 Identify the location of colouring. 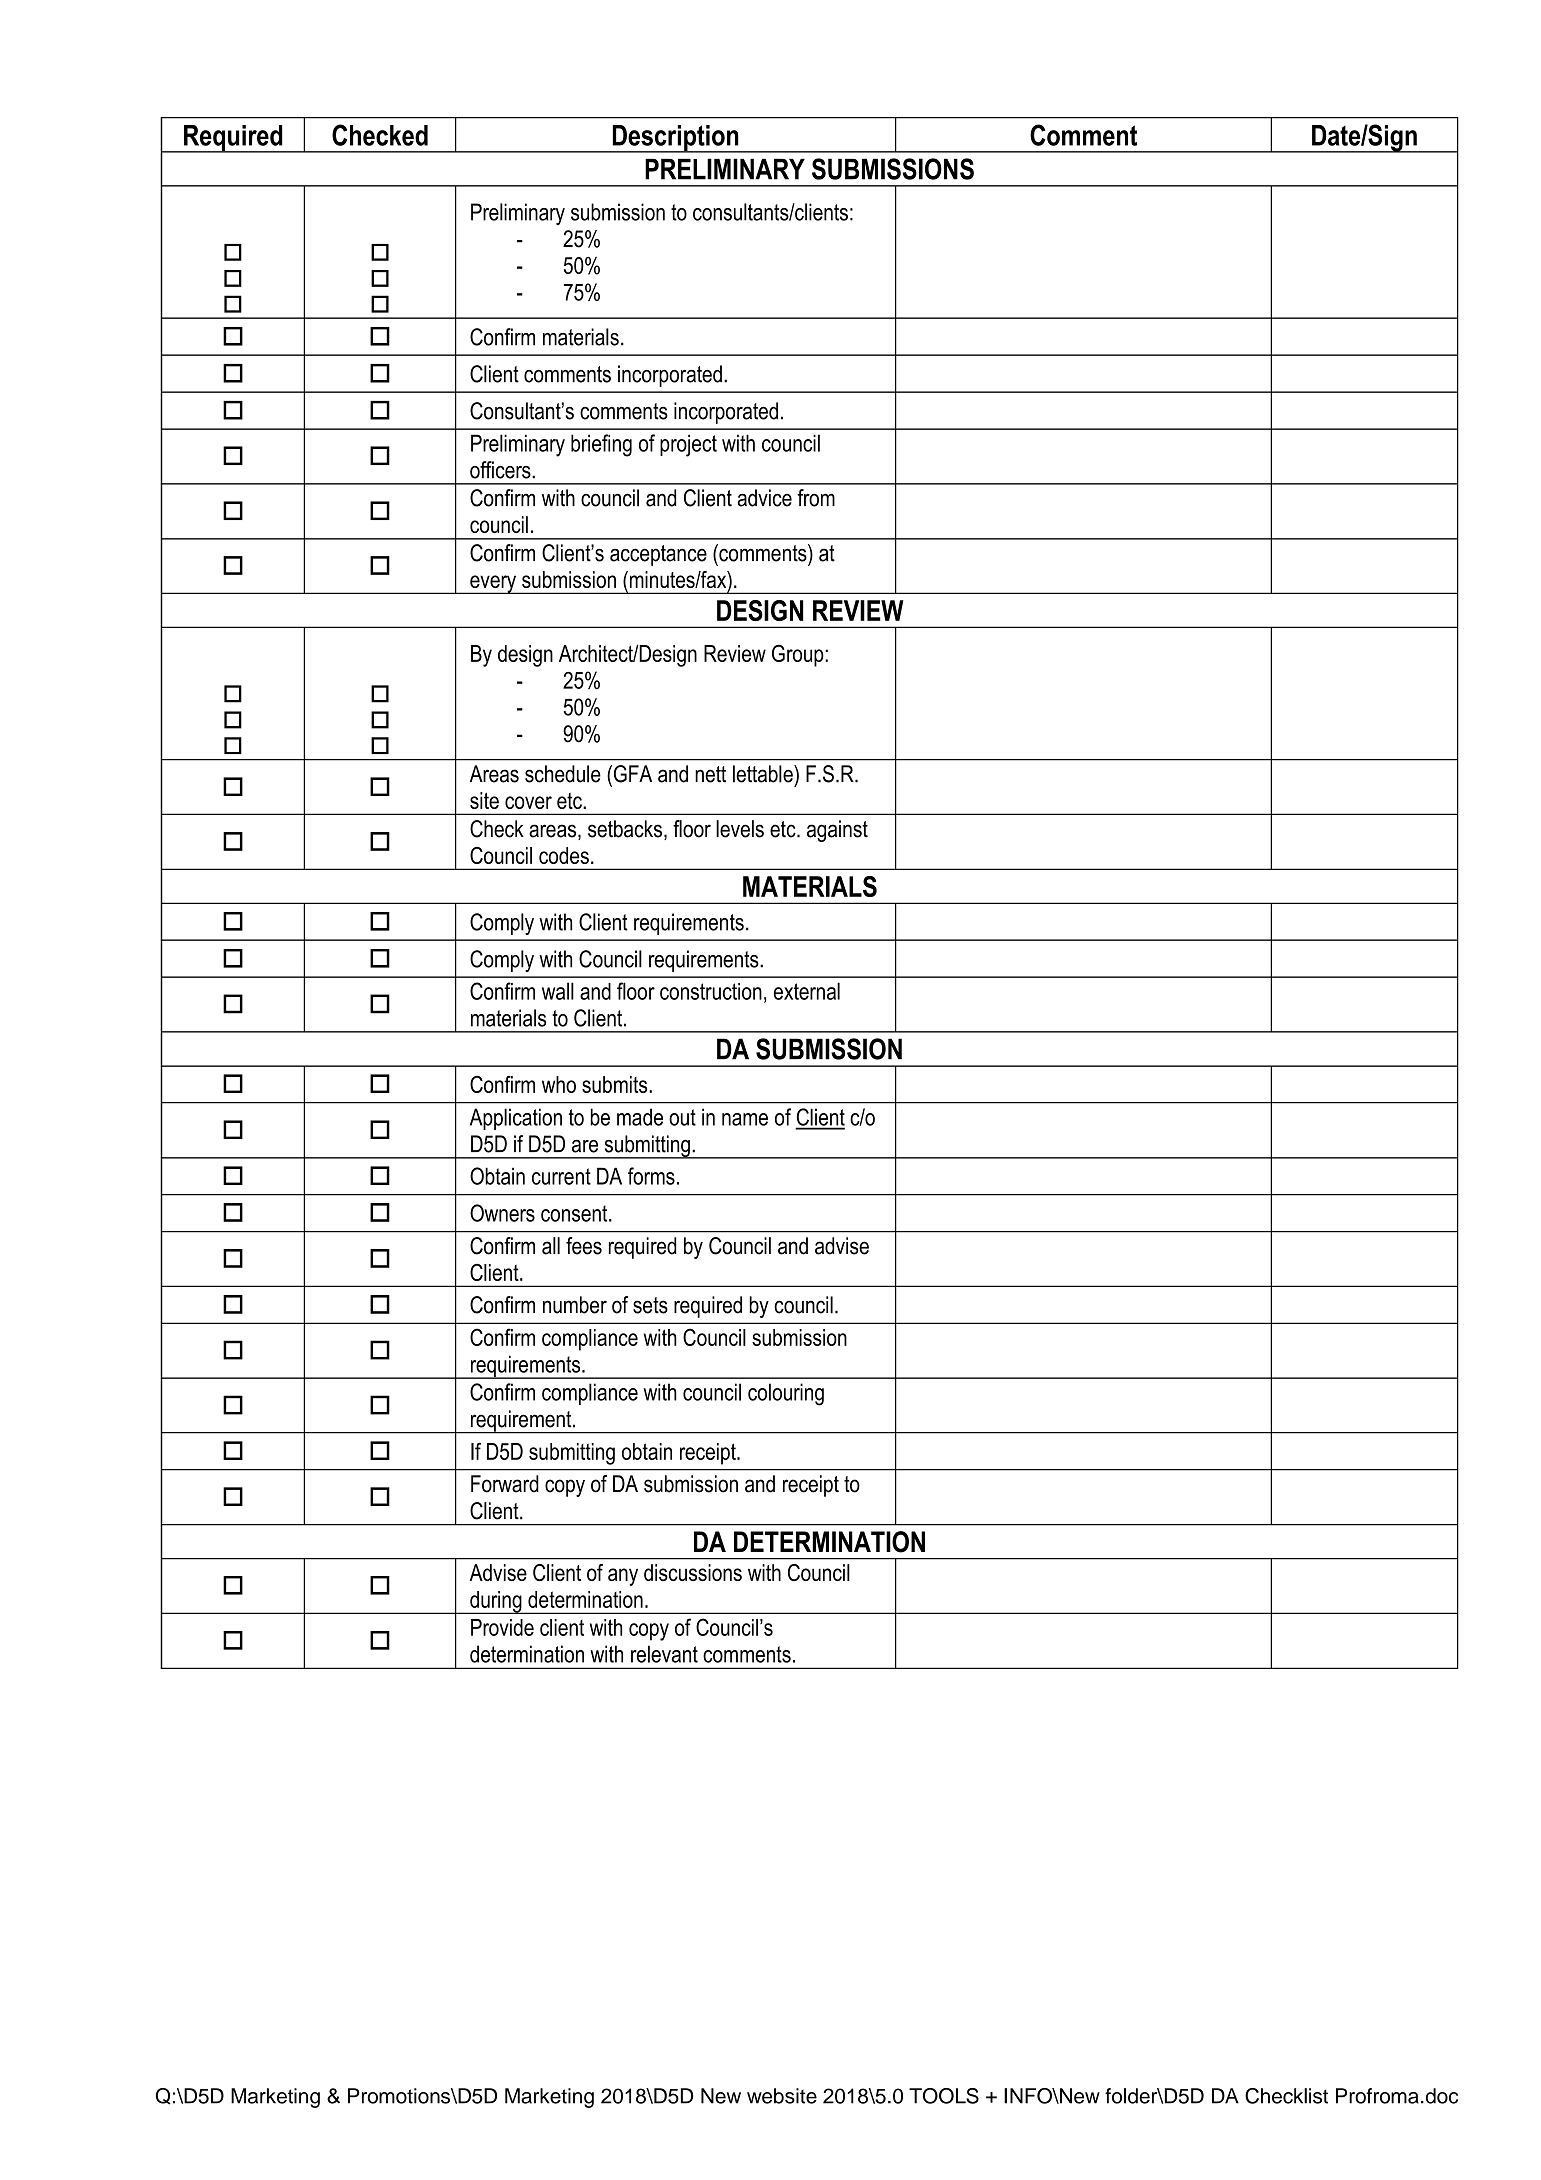
(786, 1394).
